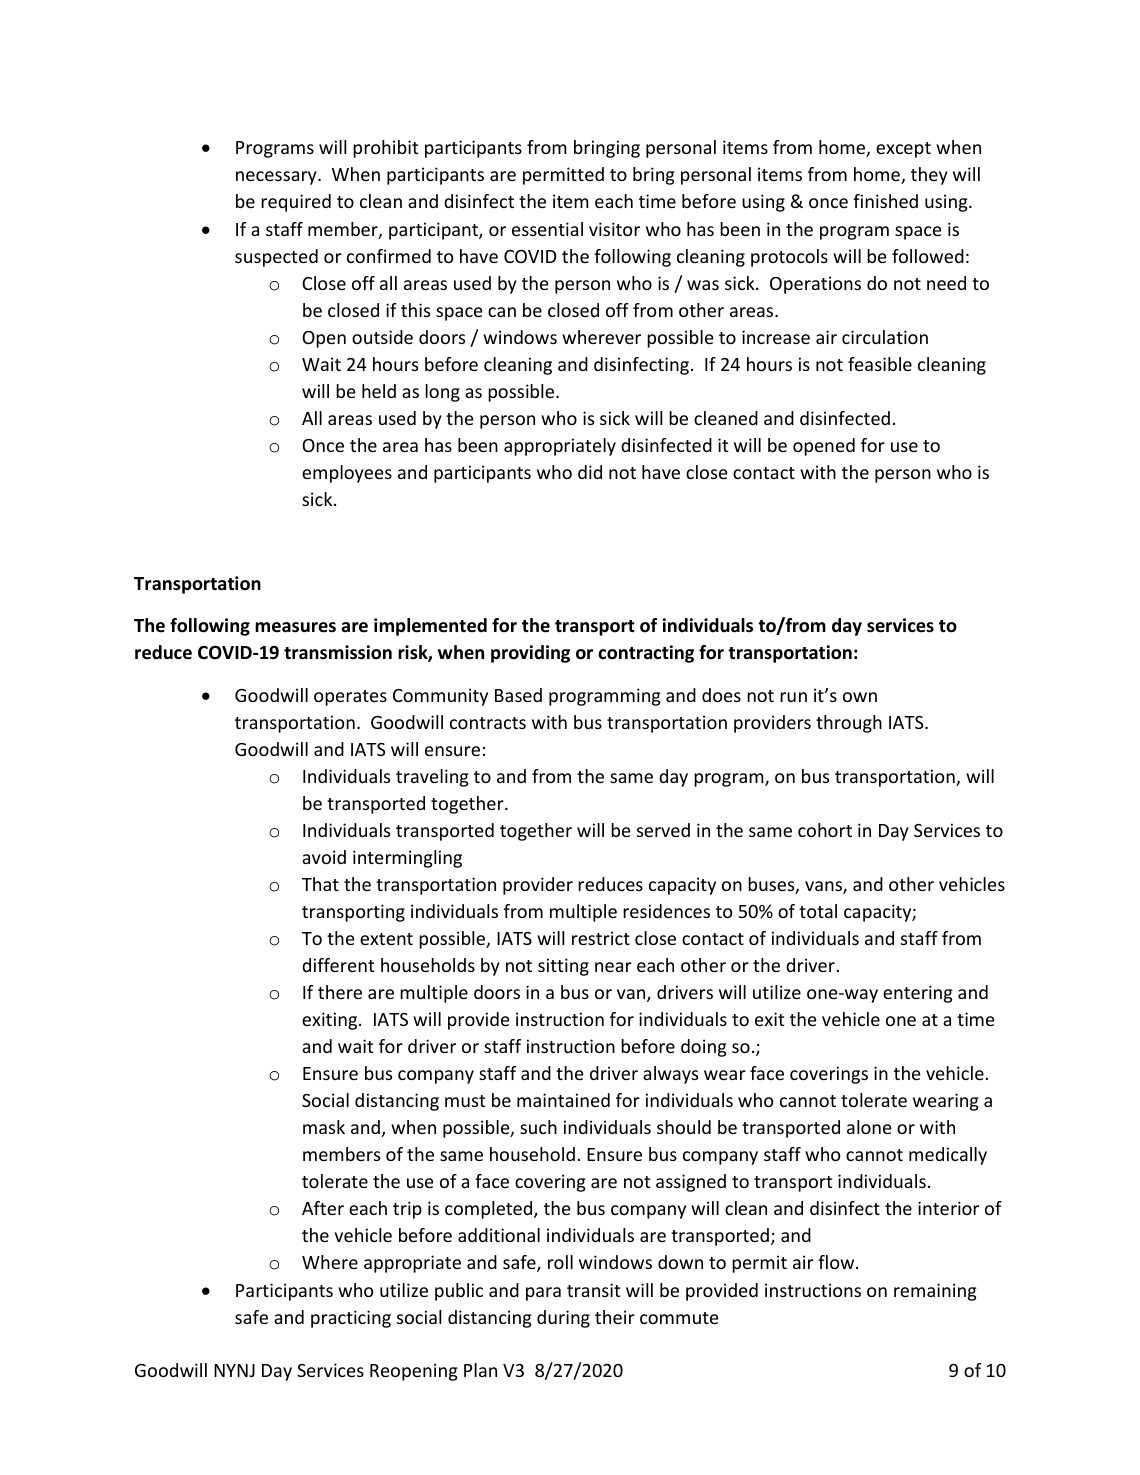 This screenshot has height=1475, width=1140. What do you see at coordinates (663, 830) in the screenshot?
I see `served` at bounding box center [663, 830].
